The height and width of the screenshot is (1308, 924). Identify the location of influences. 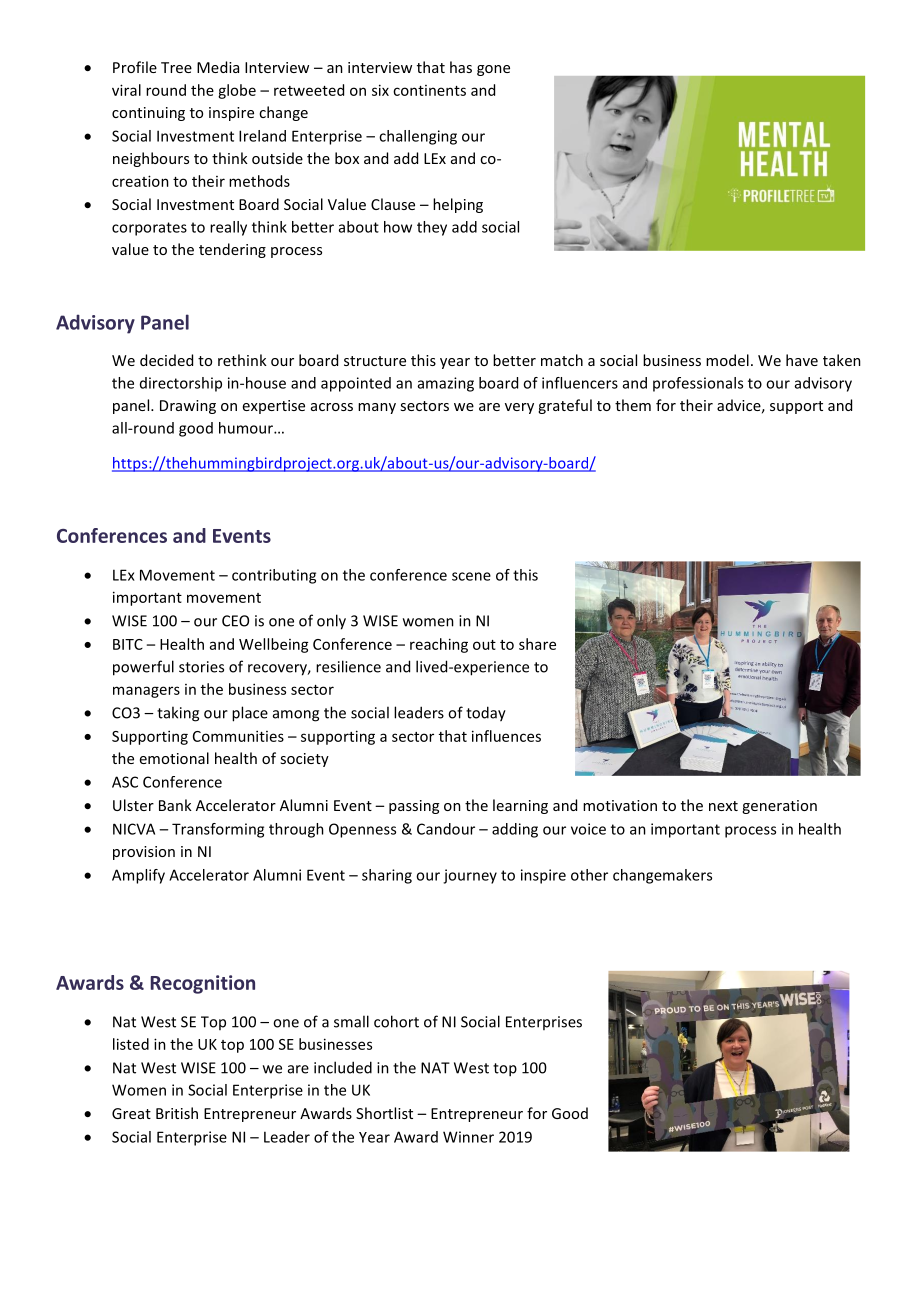
(506, 736).
